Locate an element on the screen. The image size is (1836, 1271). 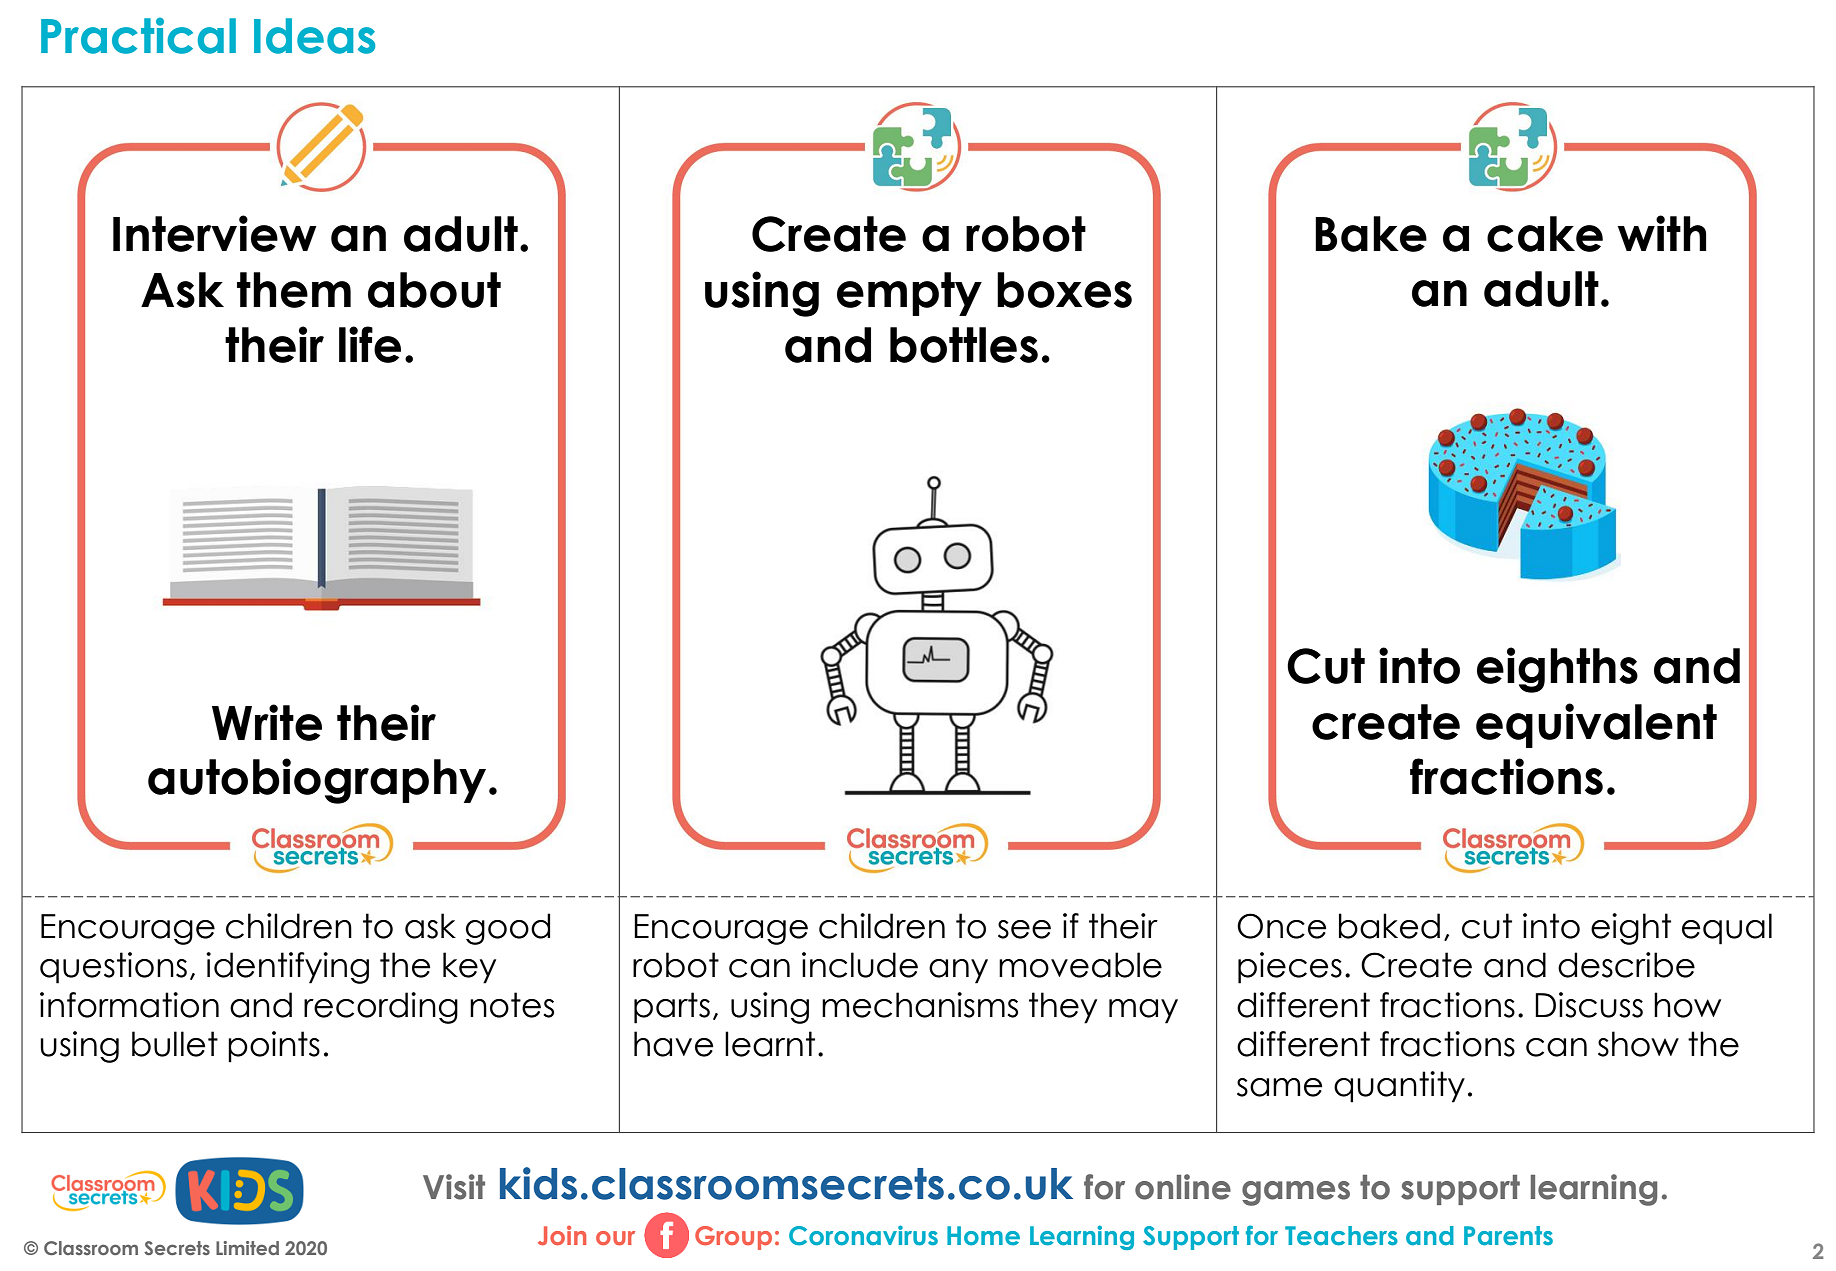
equivalent is located at coordinates (1596, 725).
